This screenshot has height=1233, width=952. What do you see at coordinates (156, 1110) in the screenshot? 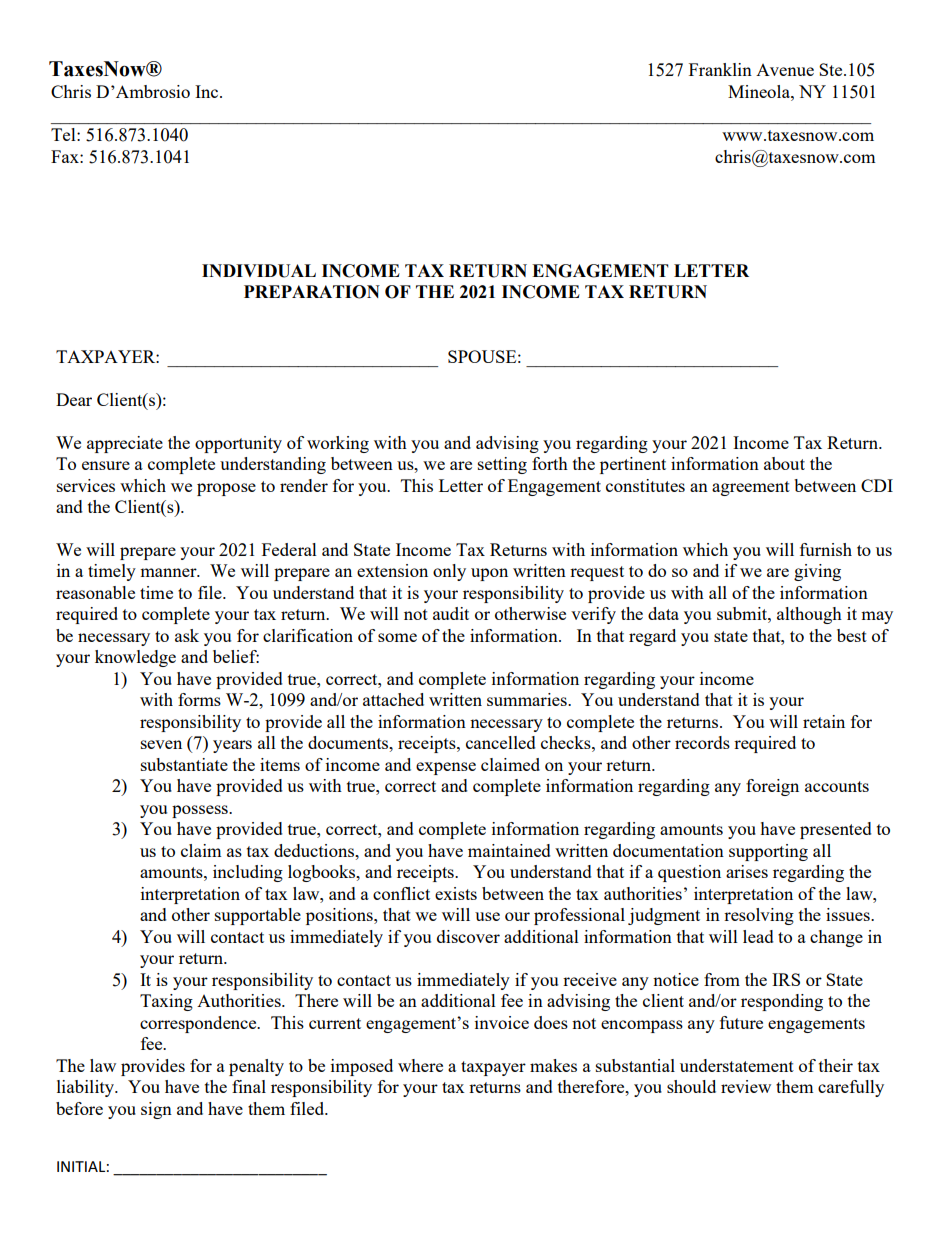
I see `sign` at bounding box center [156, 1110].
